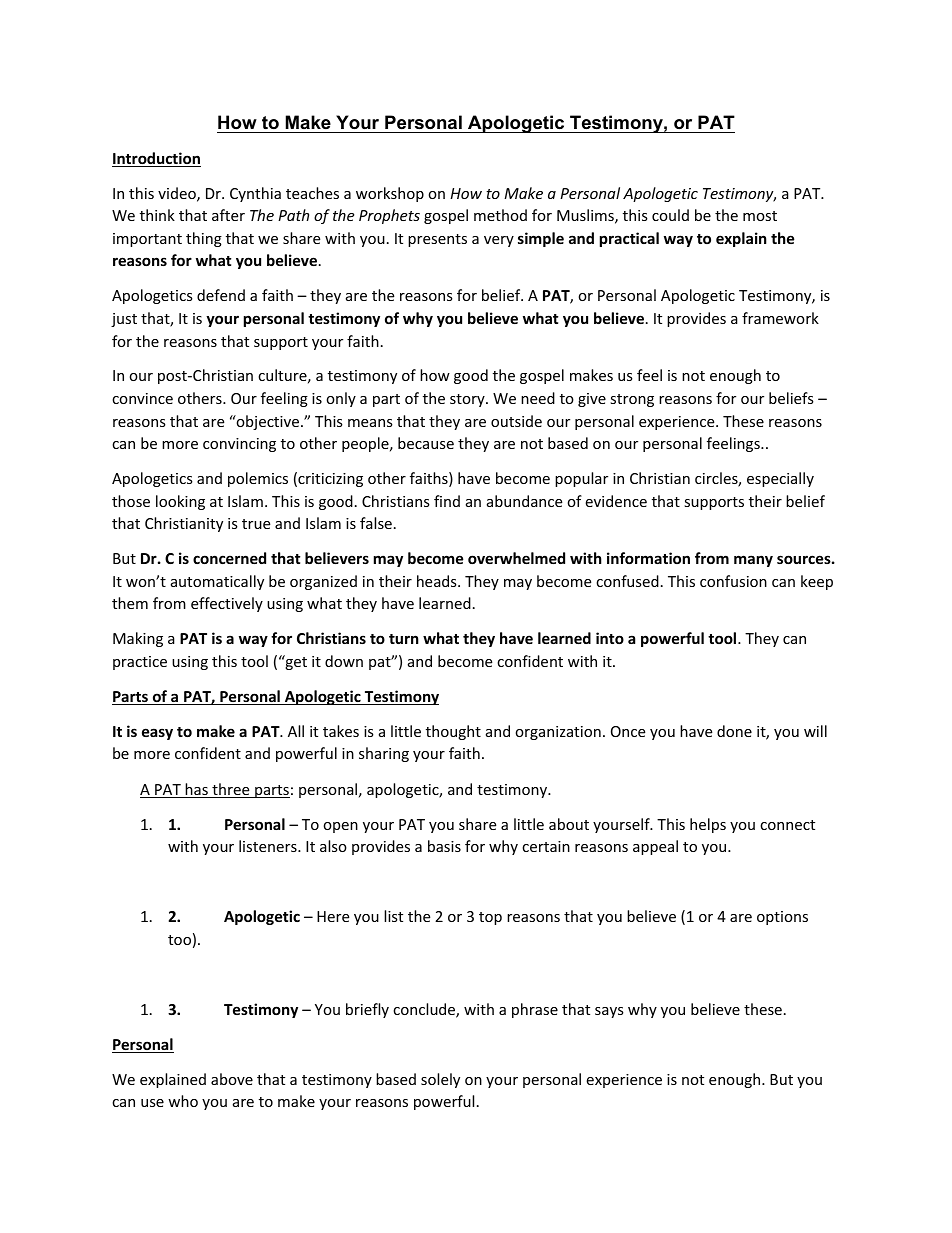  I want to click on looking, so click(180, 502).
